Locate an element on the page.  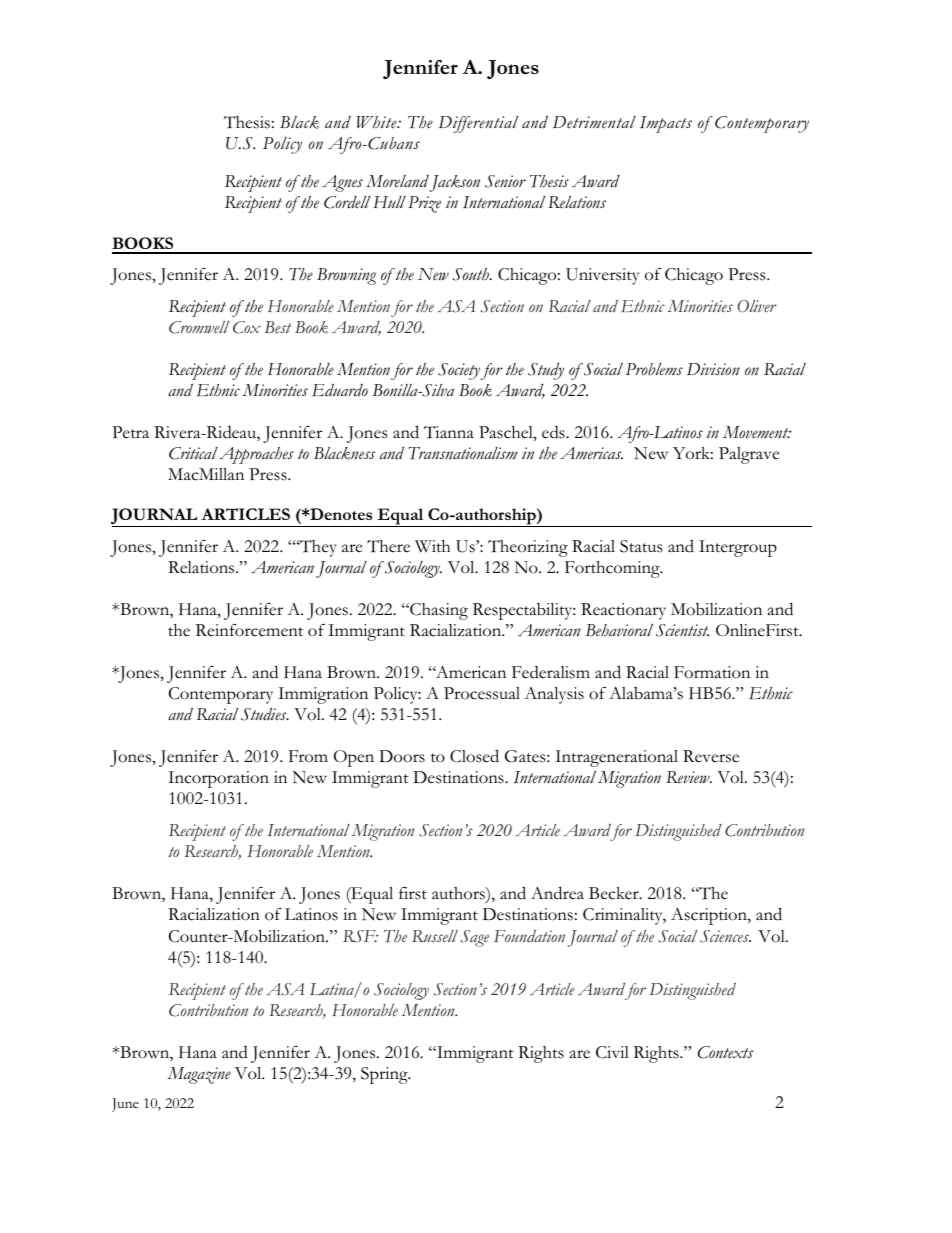
Spring is located at coordinates (385, 1075).
